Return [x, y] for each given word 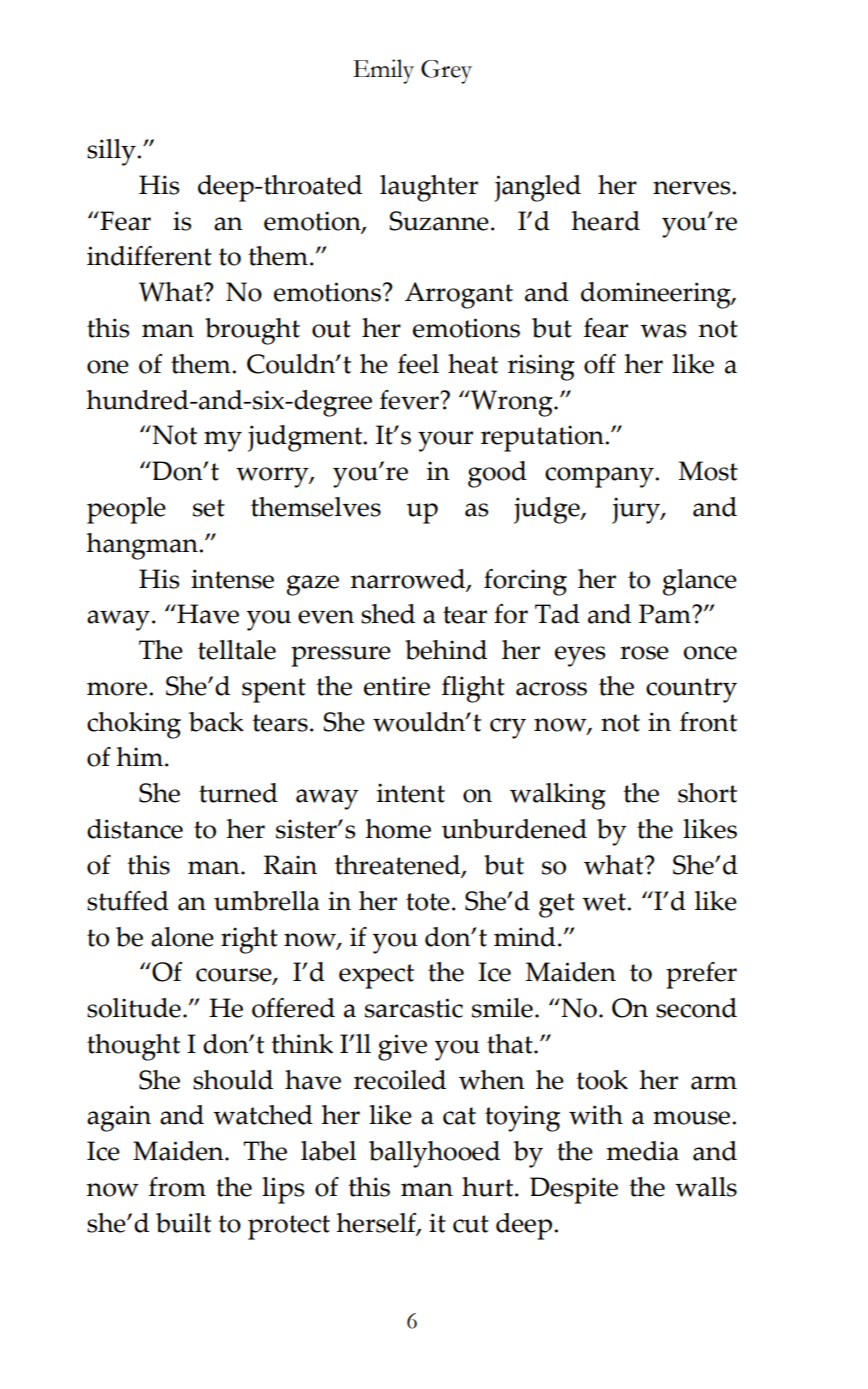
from [177, 1187]
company [600, 477]
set [209, 508]
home [398, 829]
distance [135, 829]
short [707, 793]
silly [112, 152]
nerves [693, 188]
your [445, 441]
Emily [383, 71]
